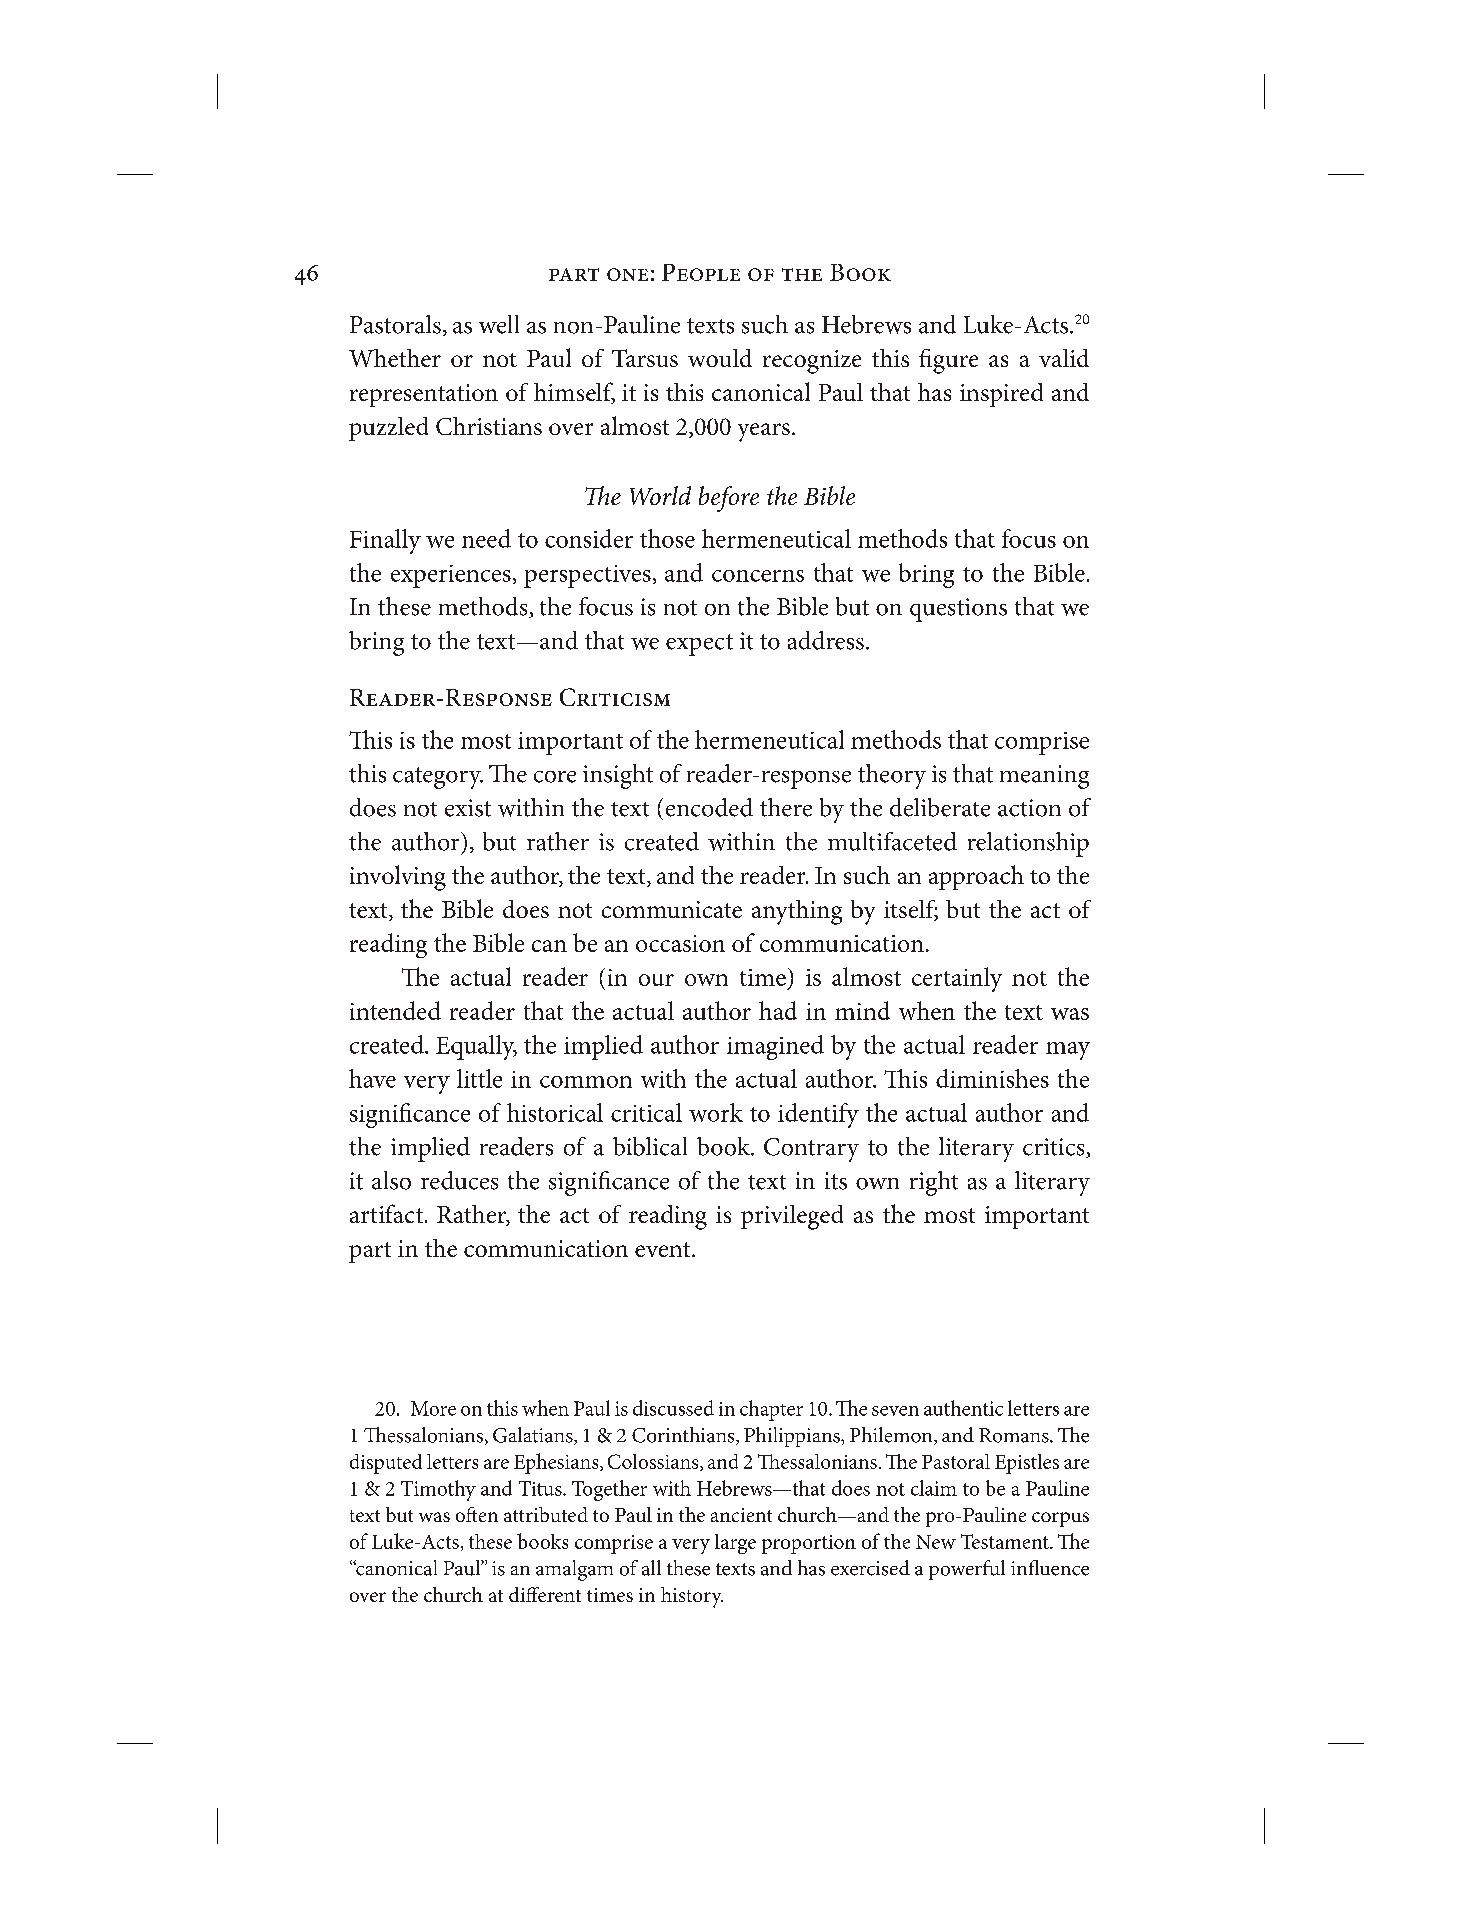 This image has width=1482, height=1918. Describe the element at coordinates (499, 324) in the image. I see `well` at that location.
